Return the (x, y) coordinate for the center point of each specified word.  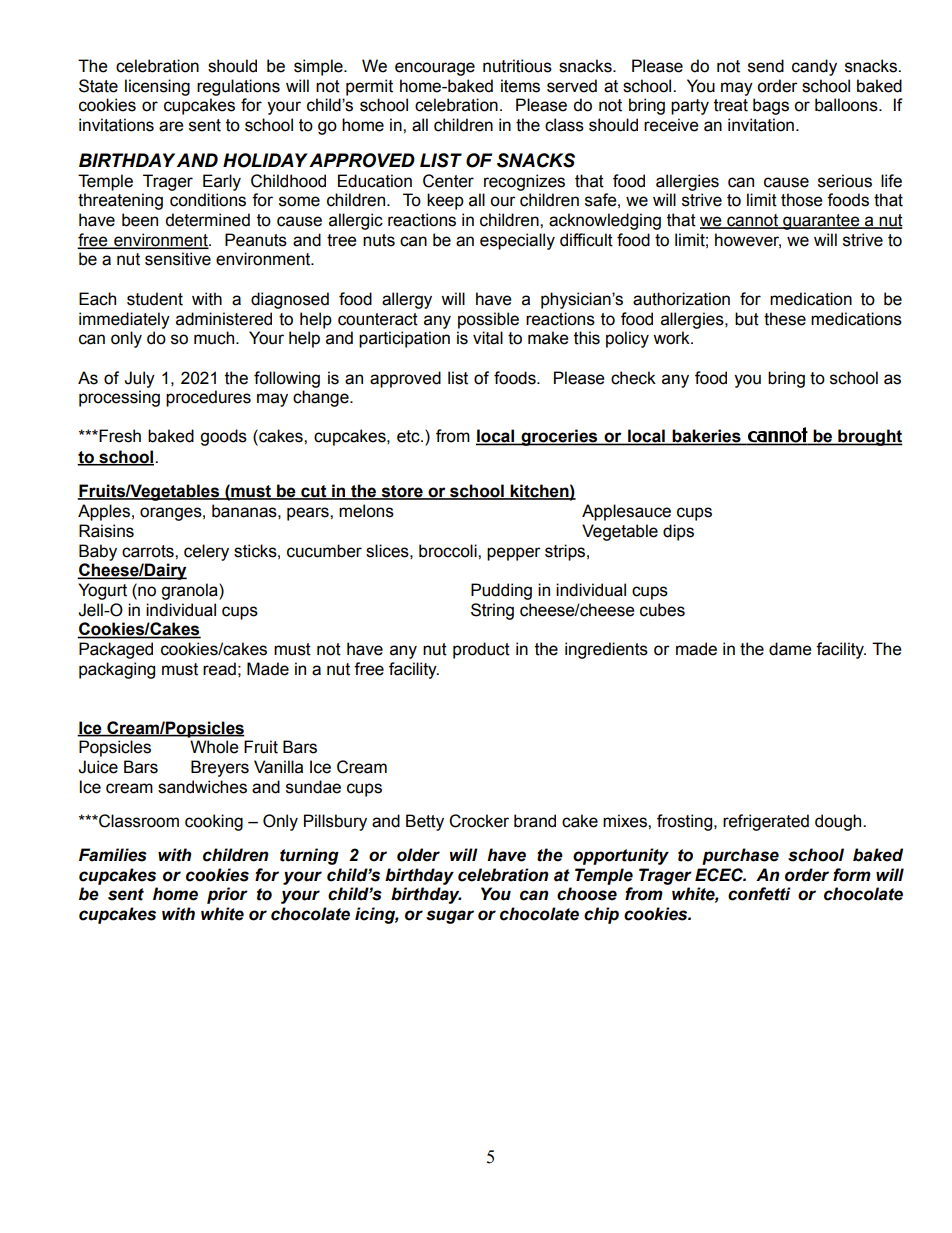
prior (227, 895)
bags (771, 106)
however (748, 240)
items (520, 86)
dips (678, 532)
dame (790, 649)
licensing (157, 87)
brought (869, 437)
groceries (559, 437)
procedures (208, 398)
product (481, 650)
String (492, 611)
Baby (98, 552)
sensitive (178, 259)
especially (517, 241)
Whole (214, 747)
